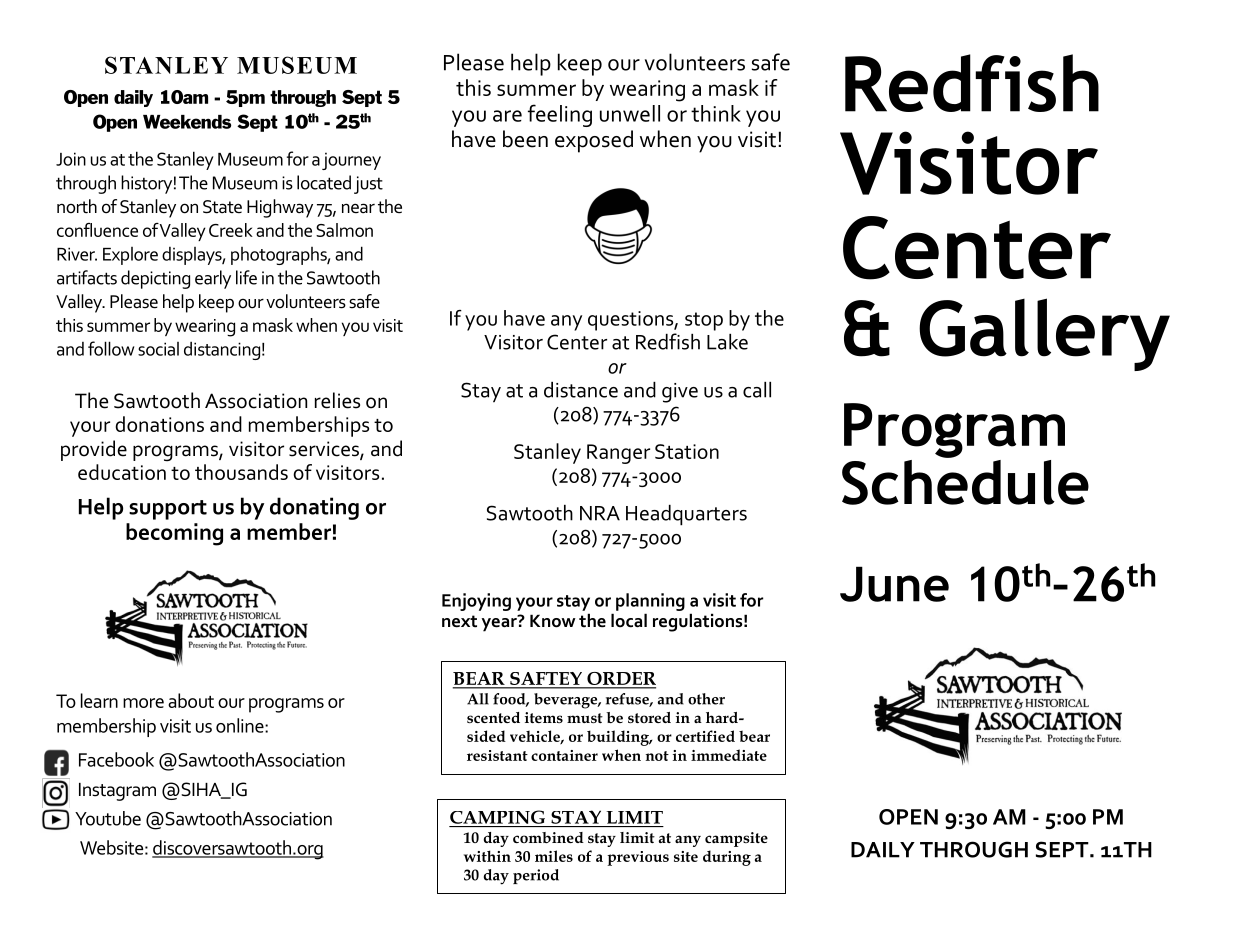 The height and width of the document is (952, 1233). Describe the element at coordinates (600, 513) in the document. I see `NRA` at that location.
